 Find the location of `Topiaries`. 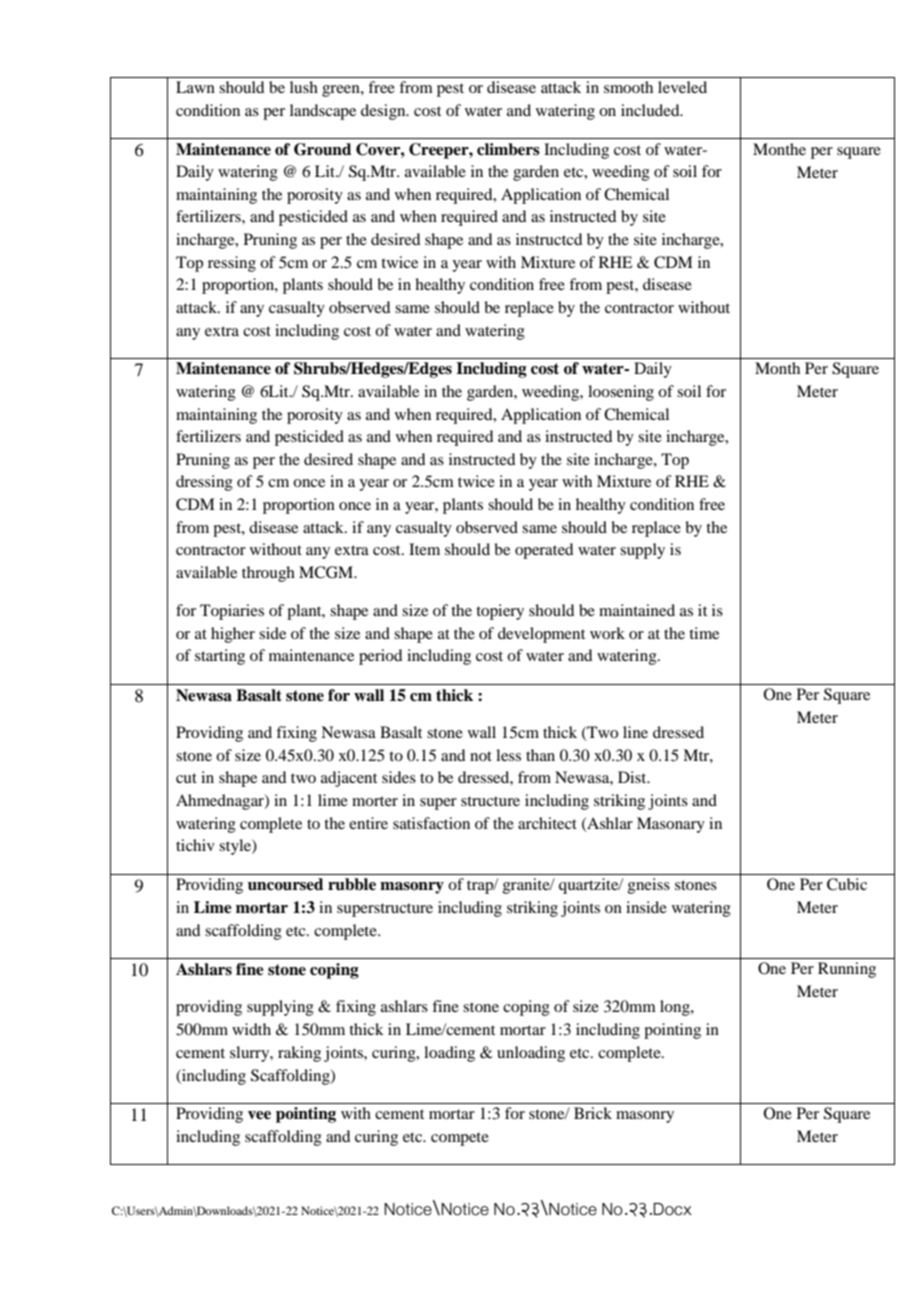

Topiaries is located at coordinates (232, 612).
